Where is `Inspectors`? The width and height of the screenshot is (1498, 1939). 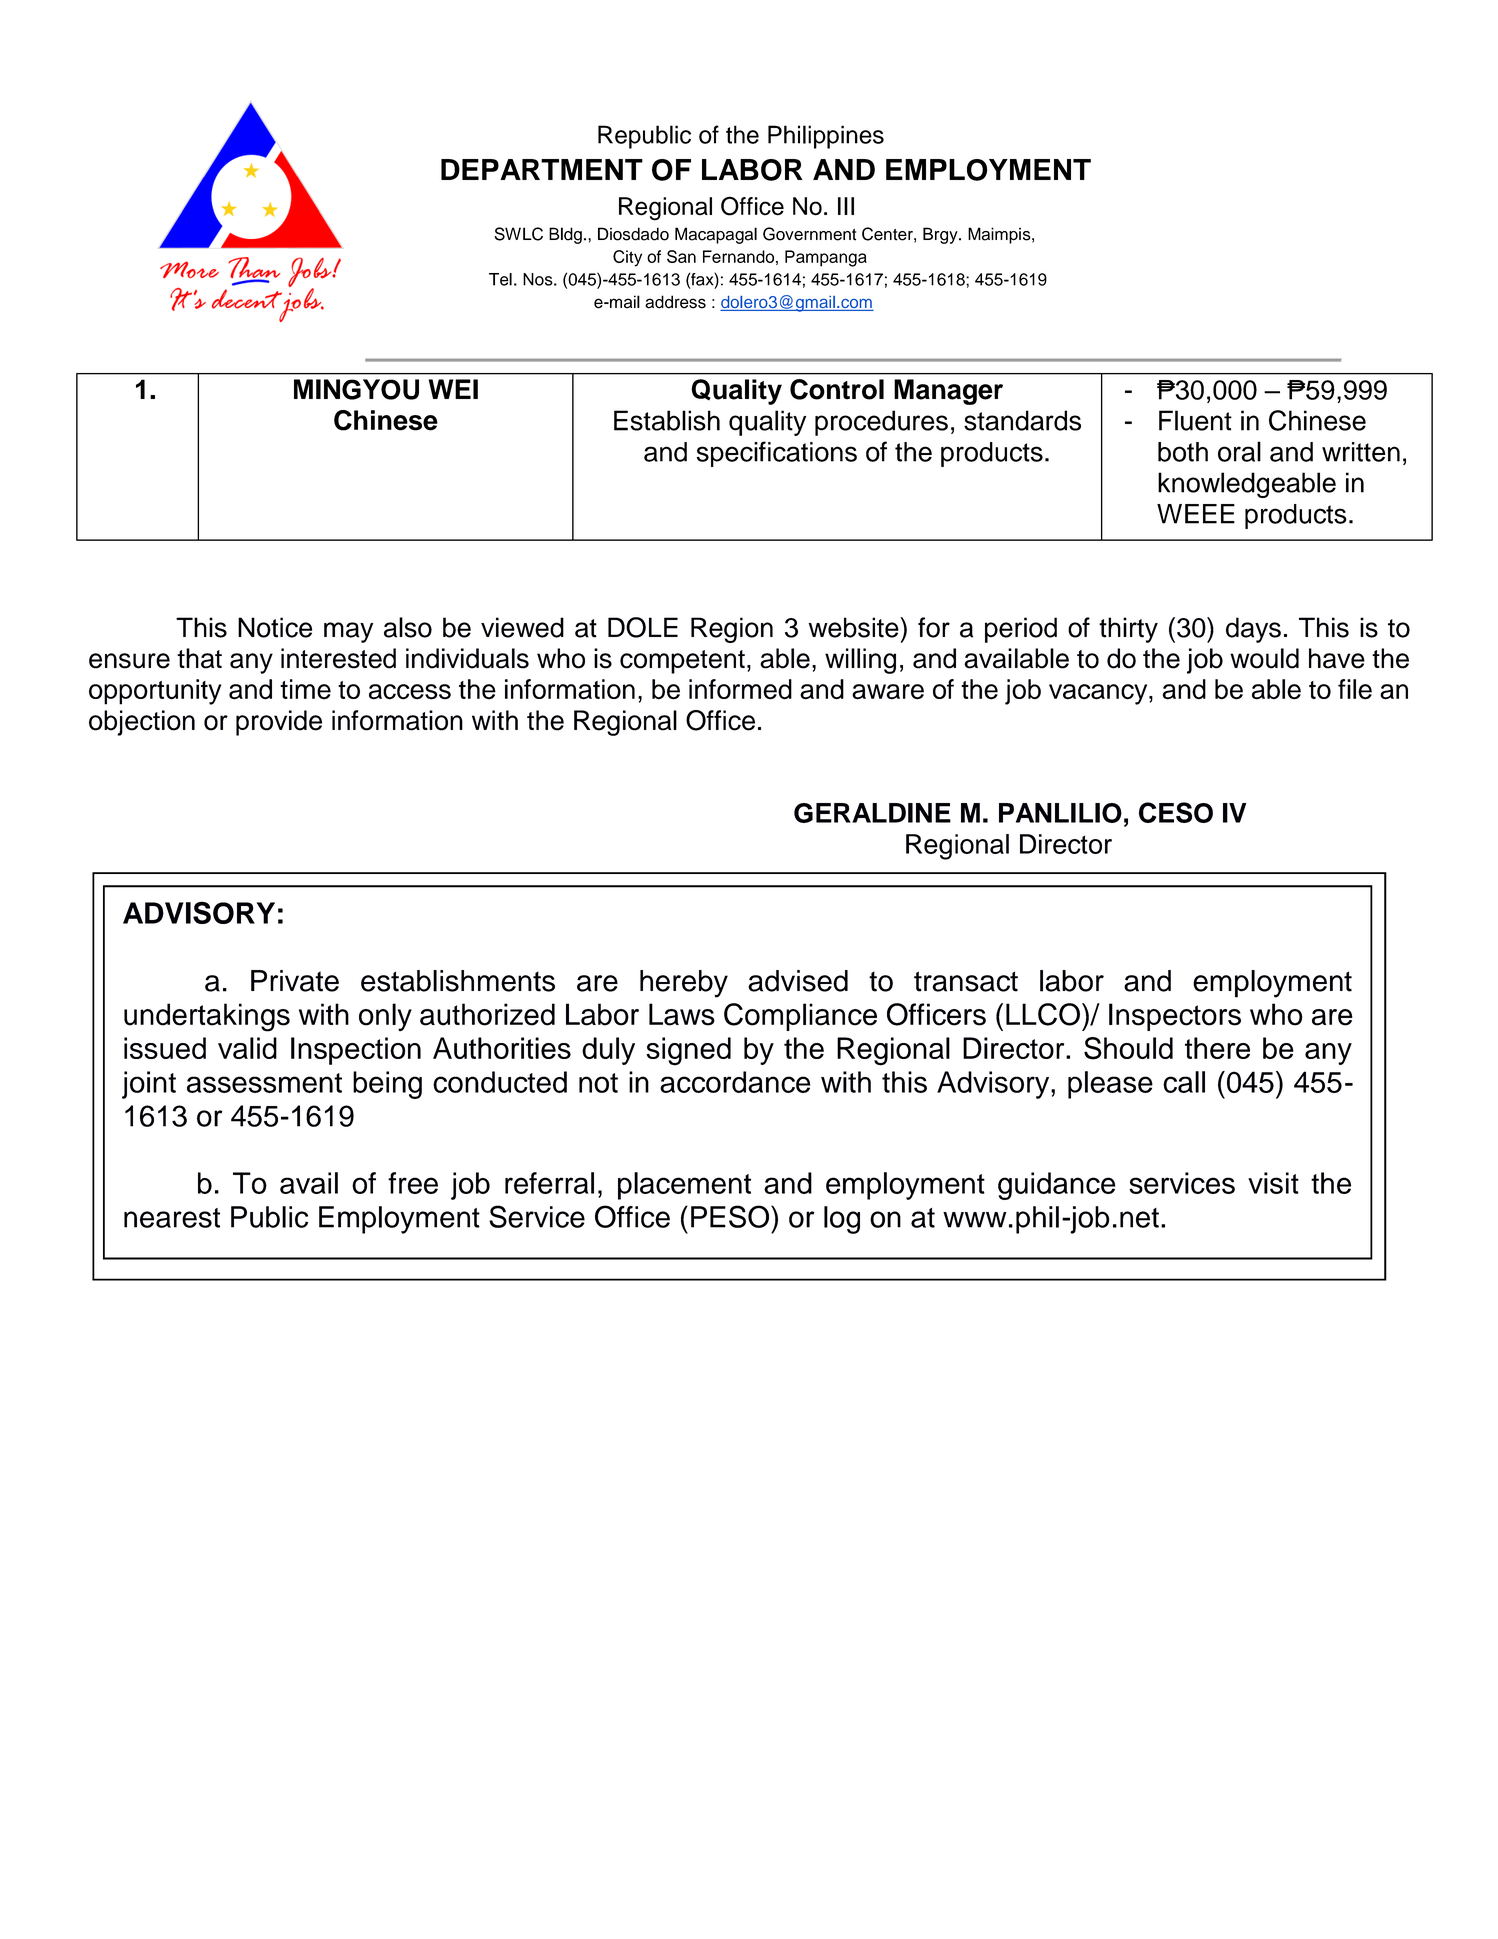
Inspectors is located at coordinates (1175, 1017).
